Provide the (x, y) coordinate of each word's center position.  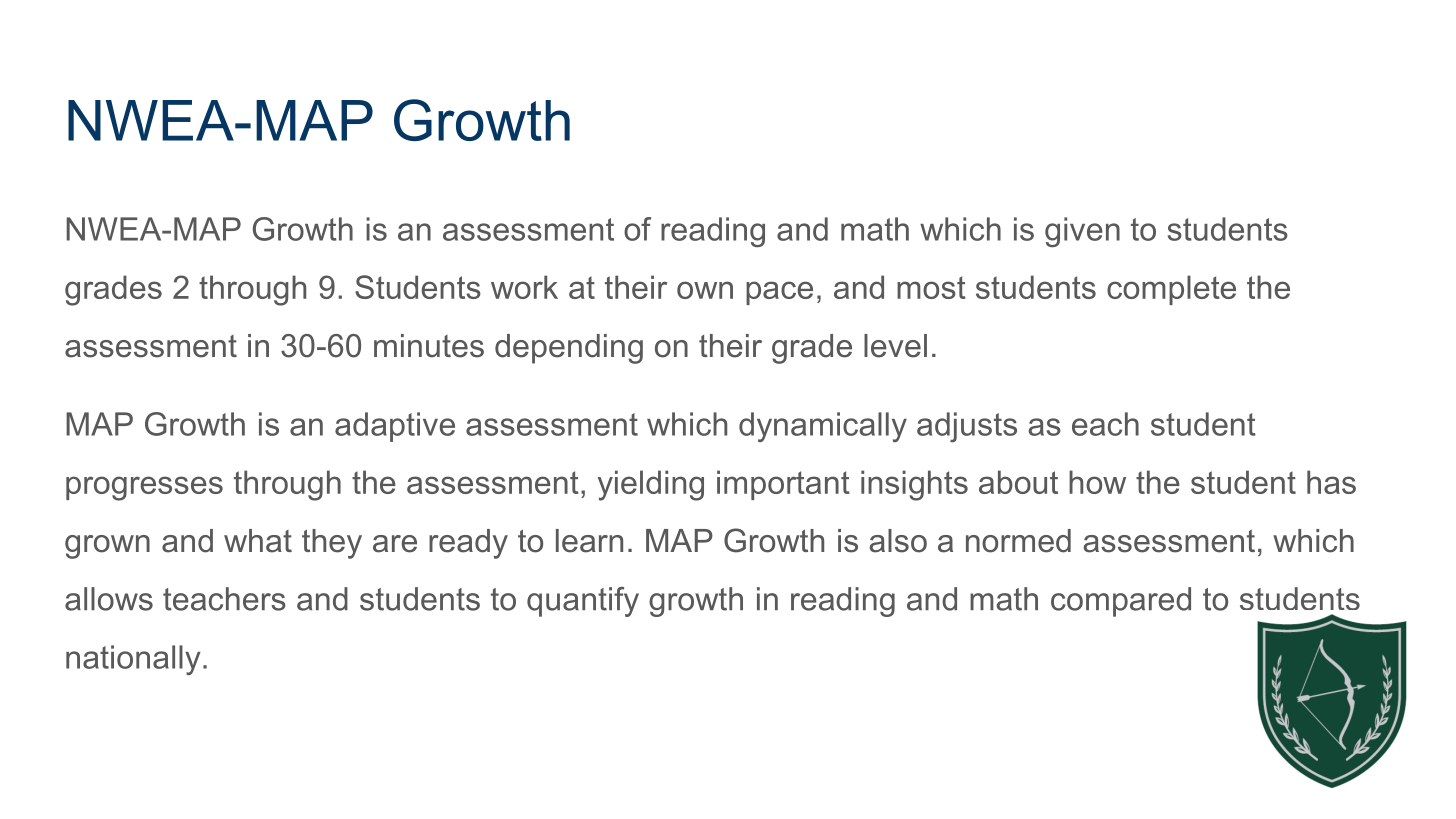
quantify (583, 602)
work (524, 287)
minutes (429, 346)
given (1082, 232)
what (258, 541)
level (895, 346)
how (1097, 482)
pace (779, 293)
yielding (650, 485)
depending (569, 349)
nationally (133, 660)
